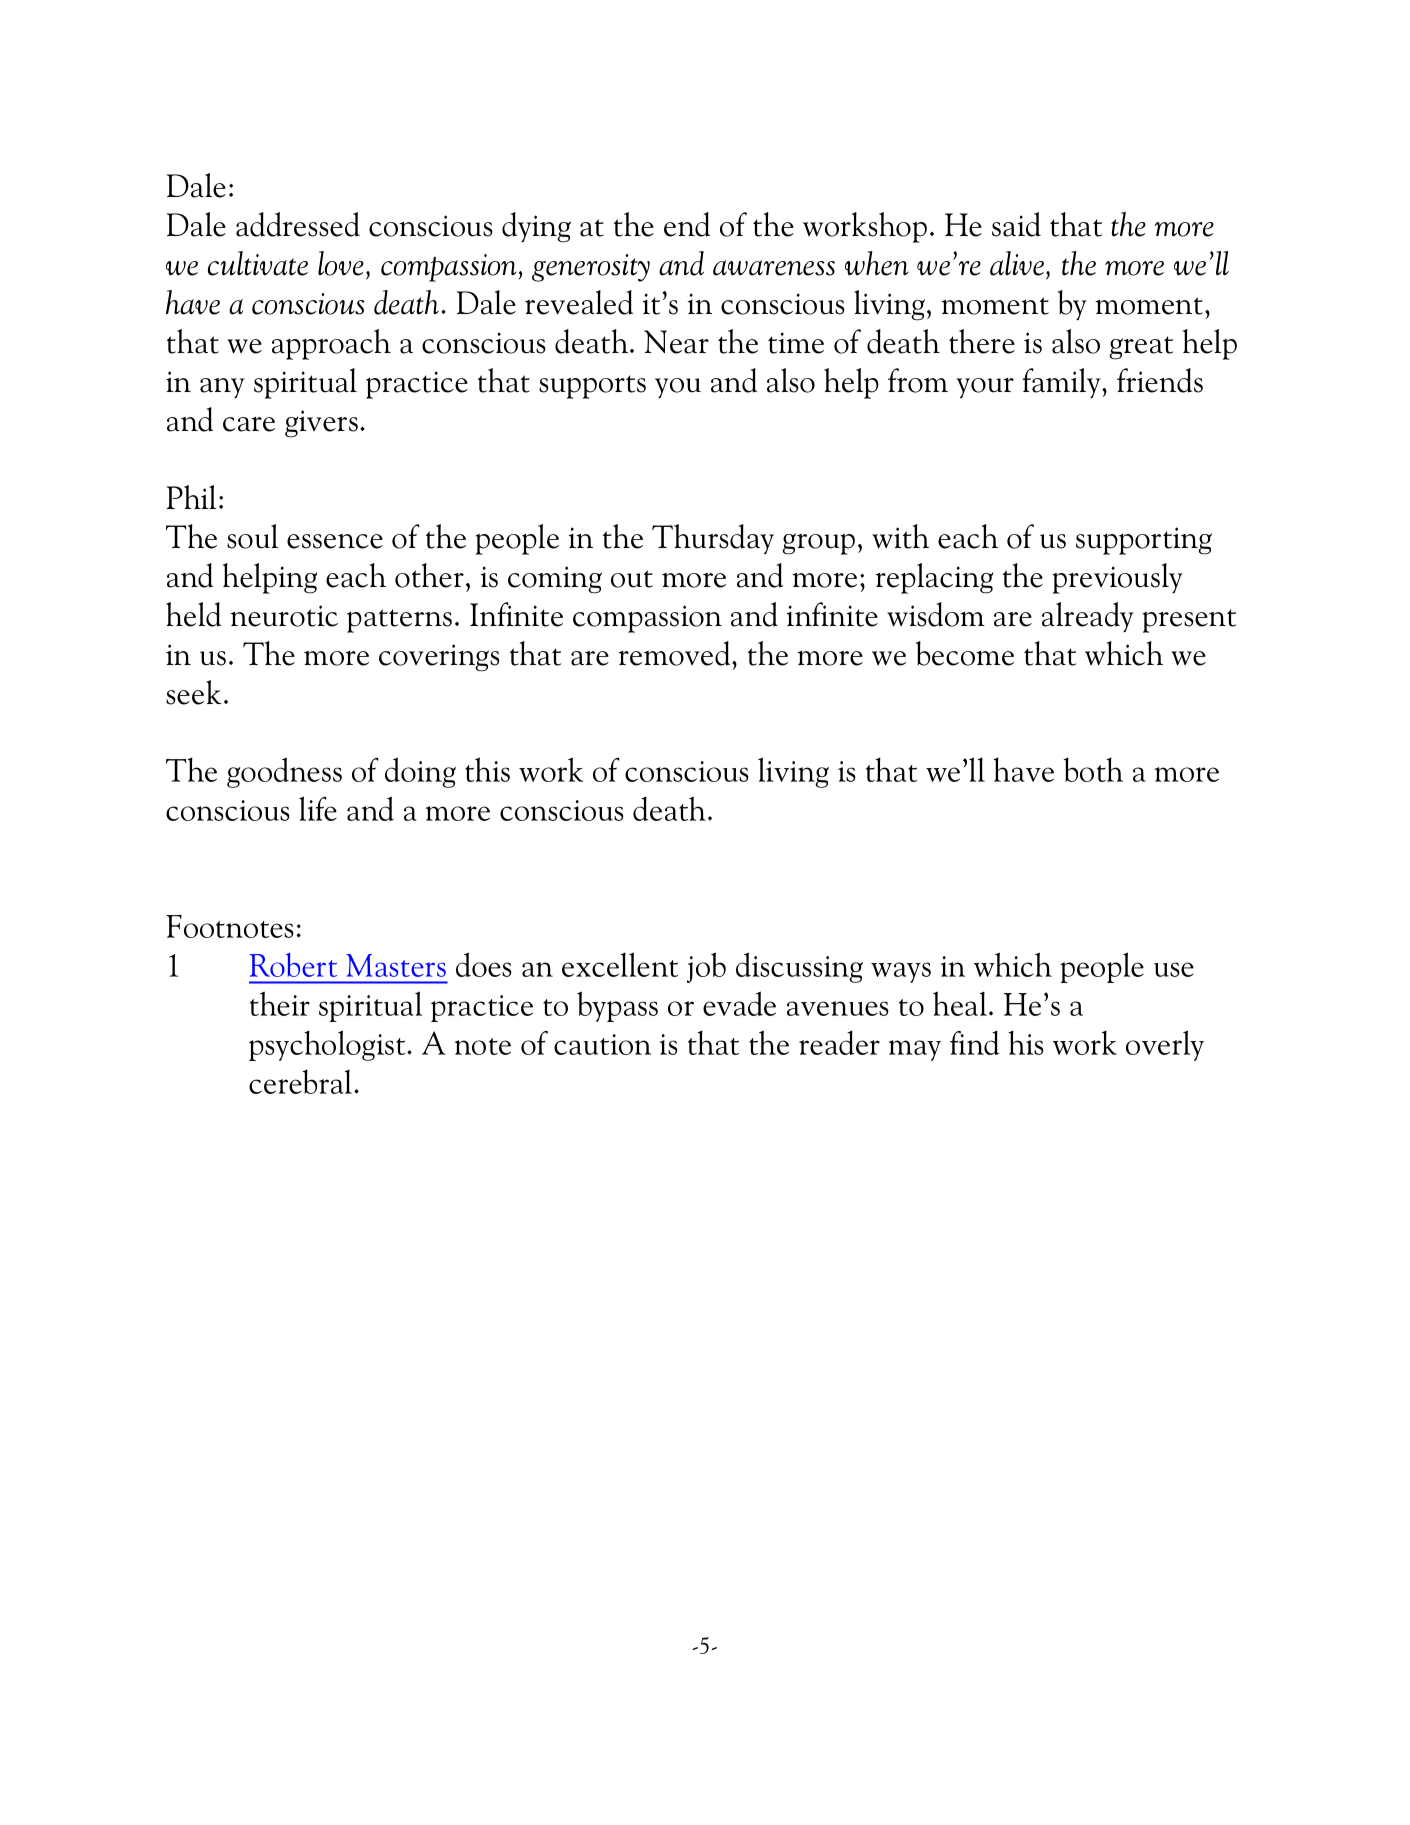 Image resolution: width=1410 pixels, height=1825 pixels. I want to click on this, so click(487, 769).
